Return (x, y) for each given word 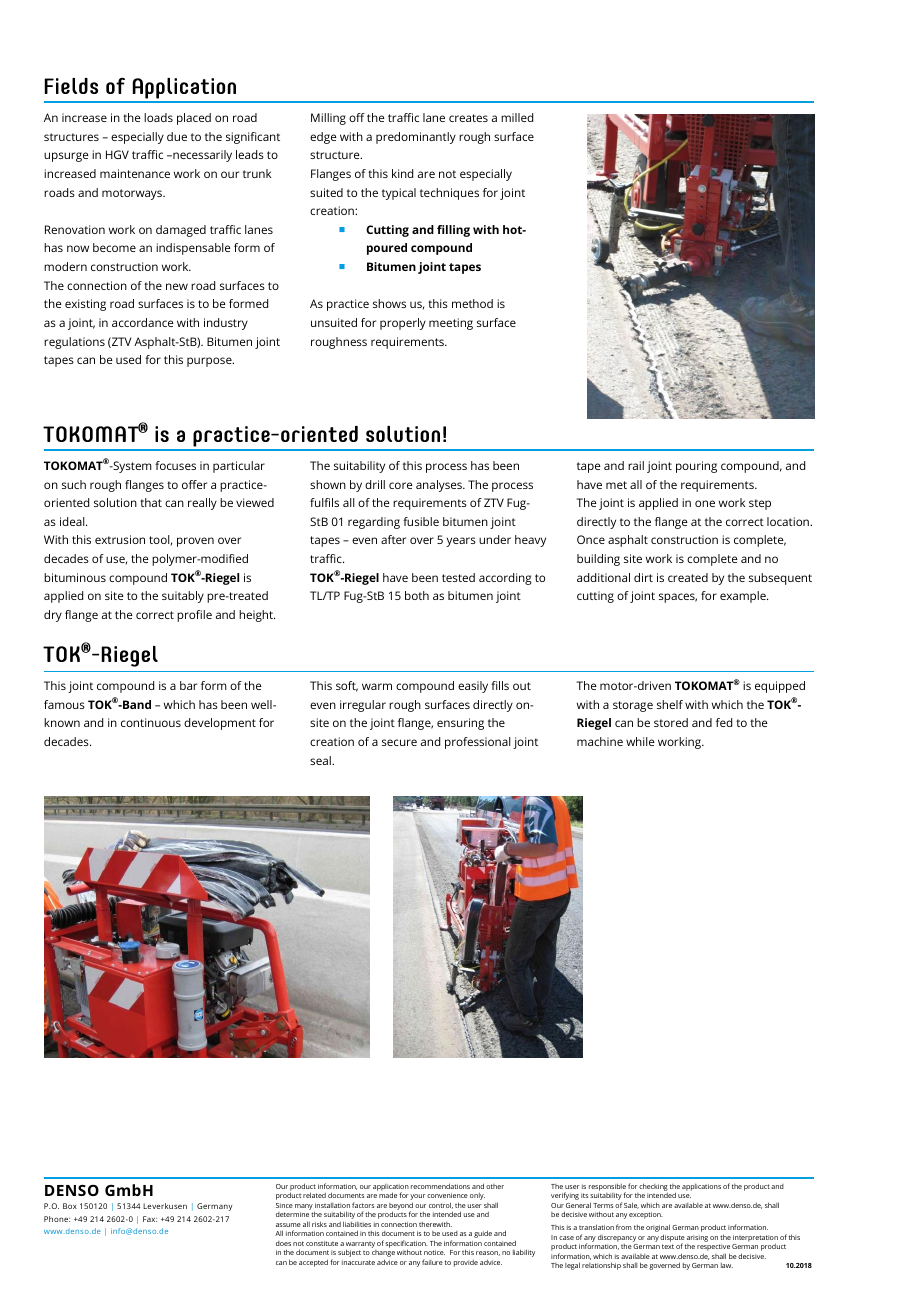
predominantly (416, 138)
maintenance (135, 173)
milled (517, 117)
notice (434, 1252)
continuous (151, 722)
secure (399, 742)
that (151, 502)
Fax (150, 1219)
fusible (421, 521)
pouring (696, 467)
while (640, 741)
